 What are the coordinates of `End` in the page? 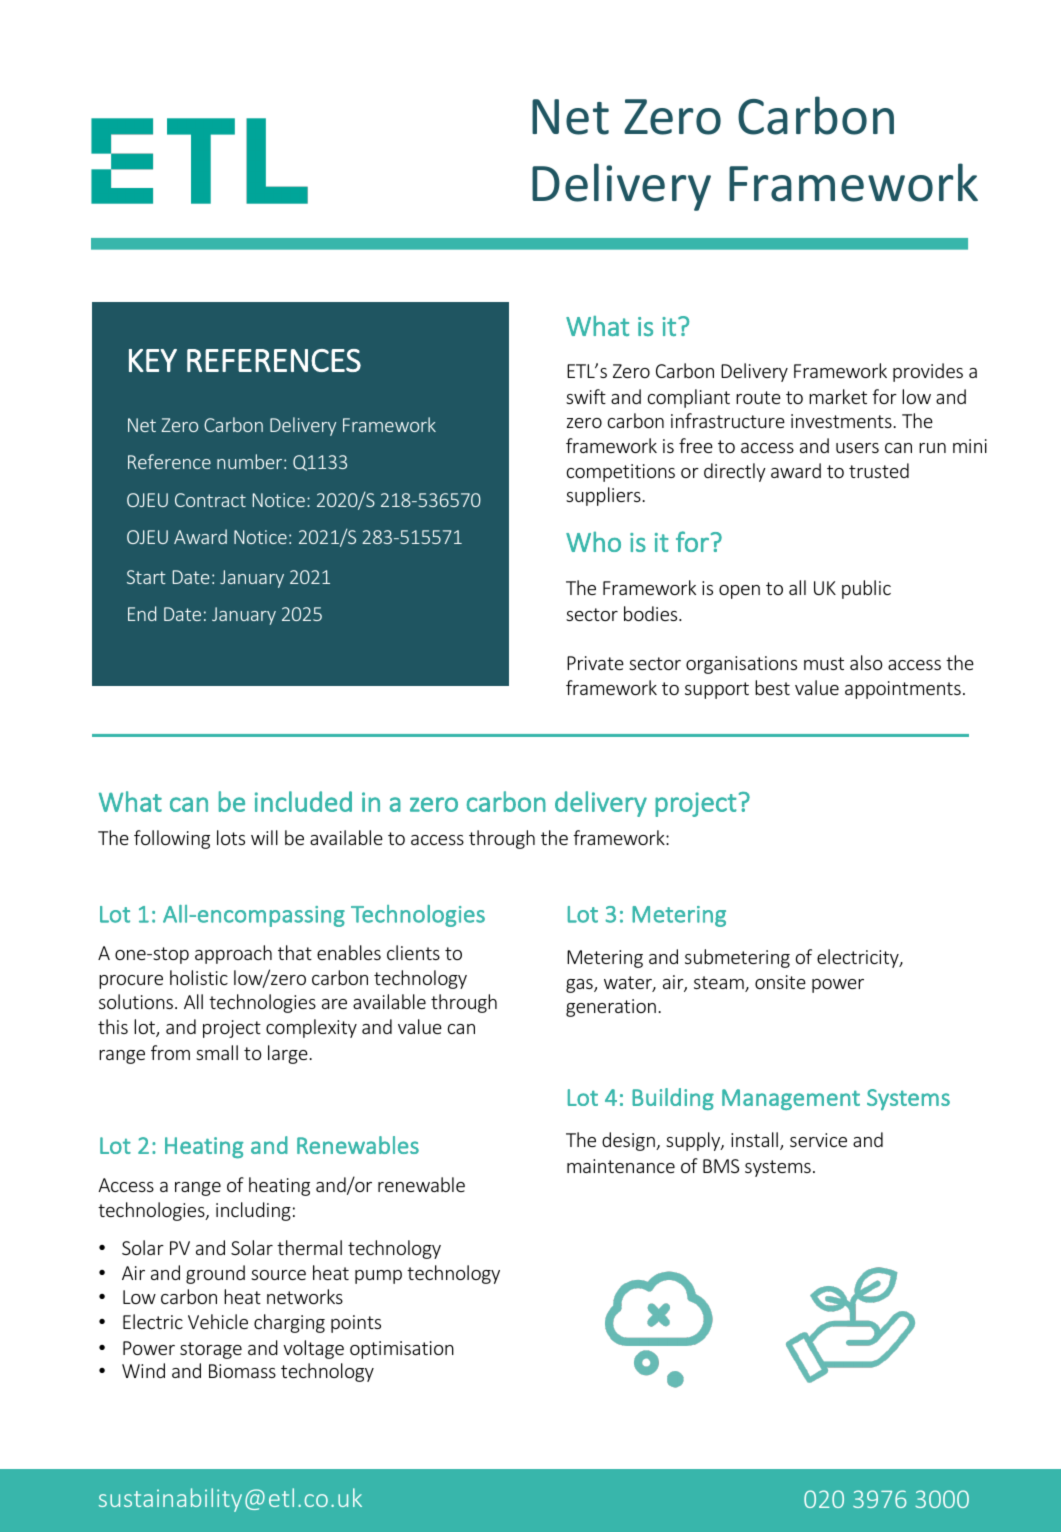 It's located at (142, 613).
